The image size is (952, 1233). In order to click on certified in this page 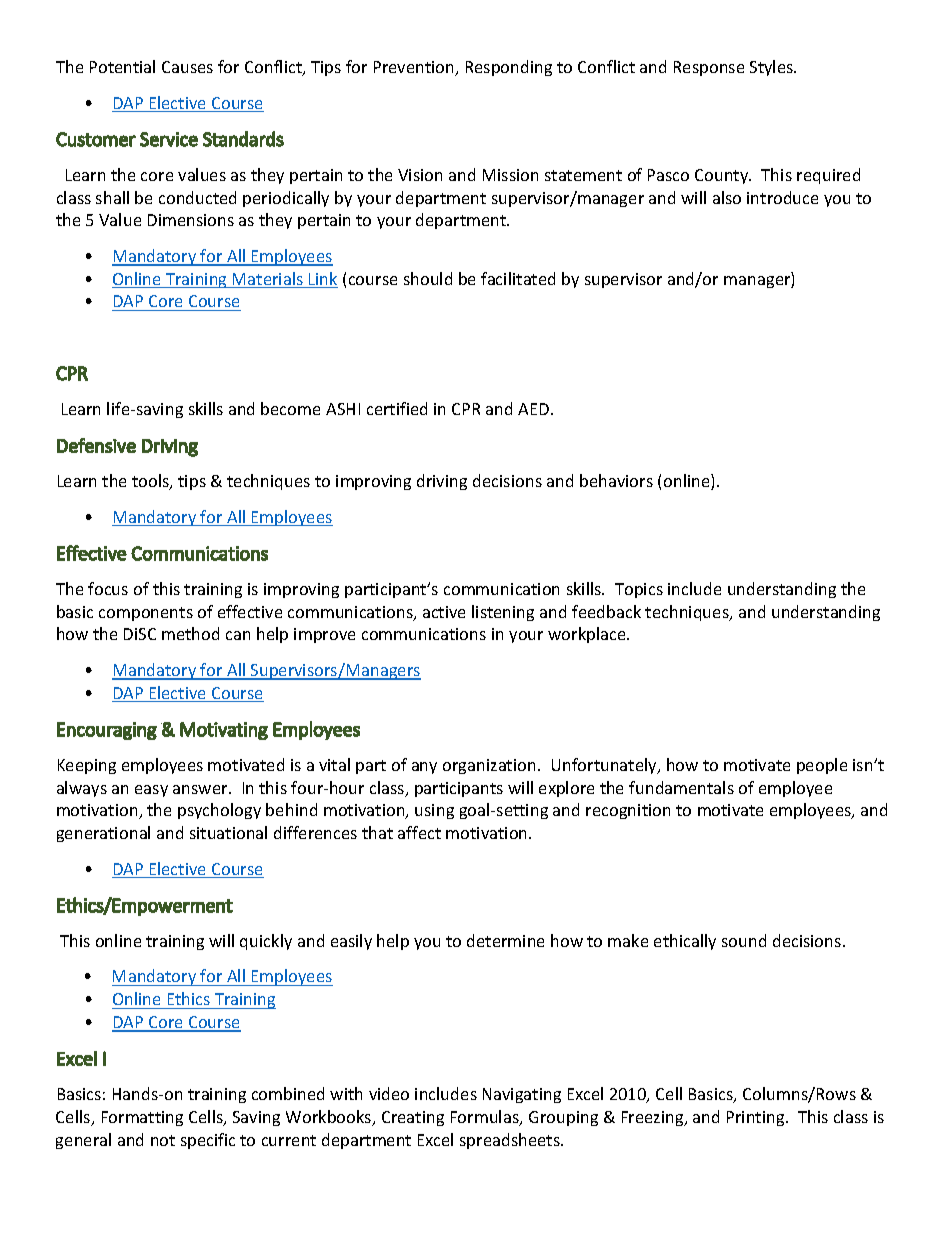, I will do `click(397, 408)`.
